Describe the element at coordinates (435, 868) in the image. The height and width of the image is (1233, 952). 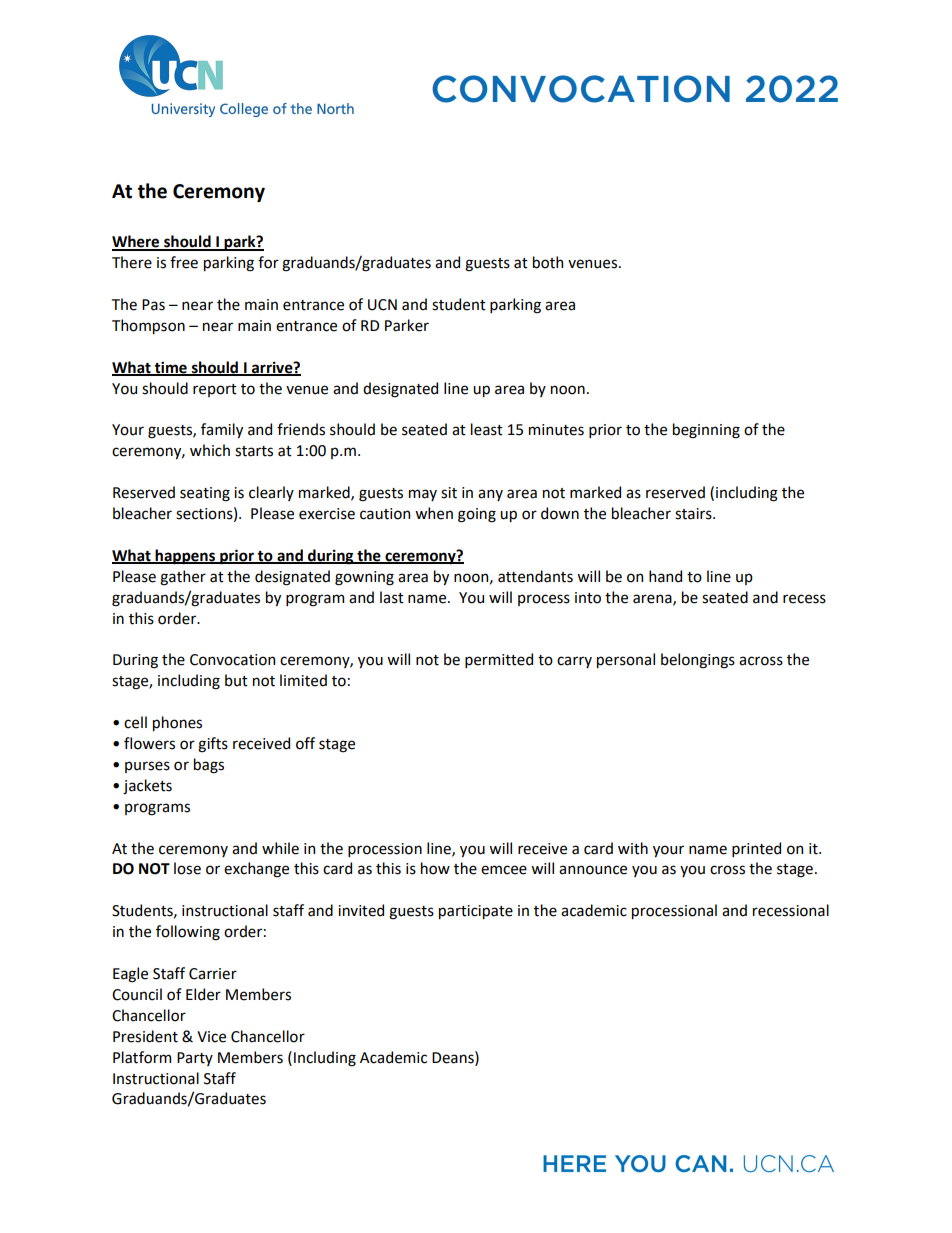
I see `how` at that location.
